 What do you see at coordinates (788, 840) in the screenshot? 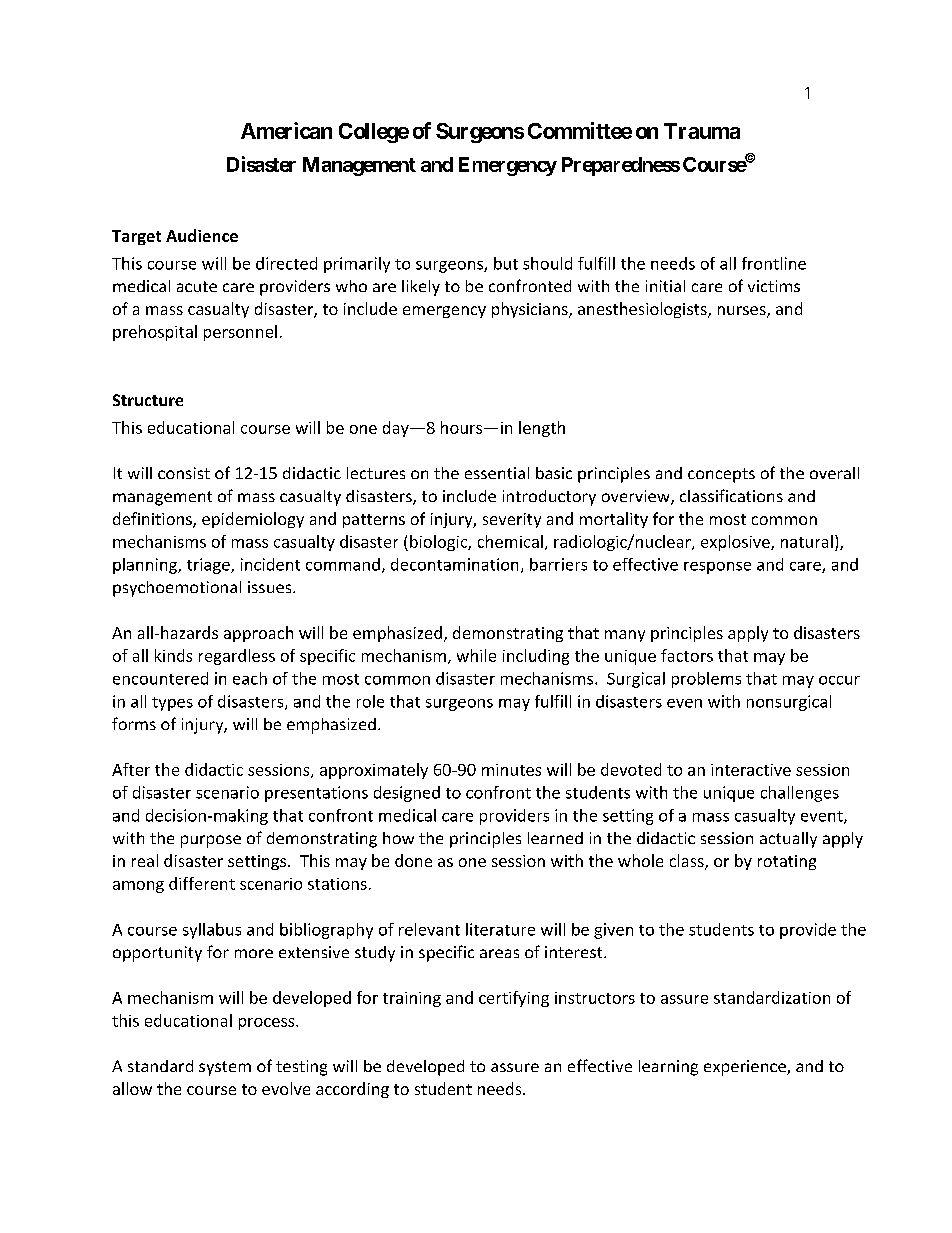
I see `actually` at bounding box center [788, 840].
